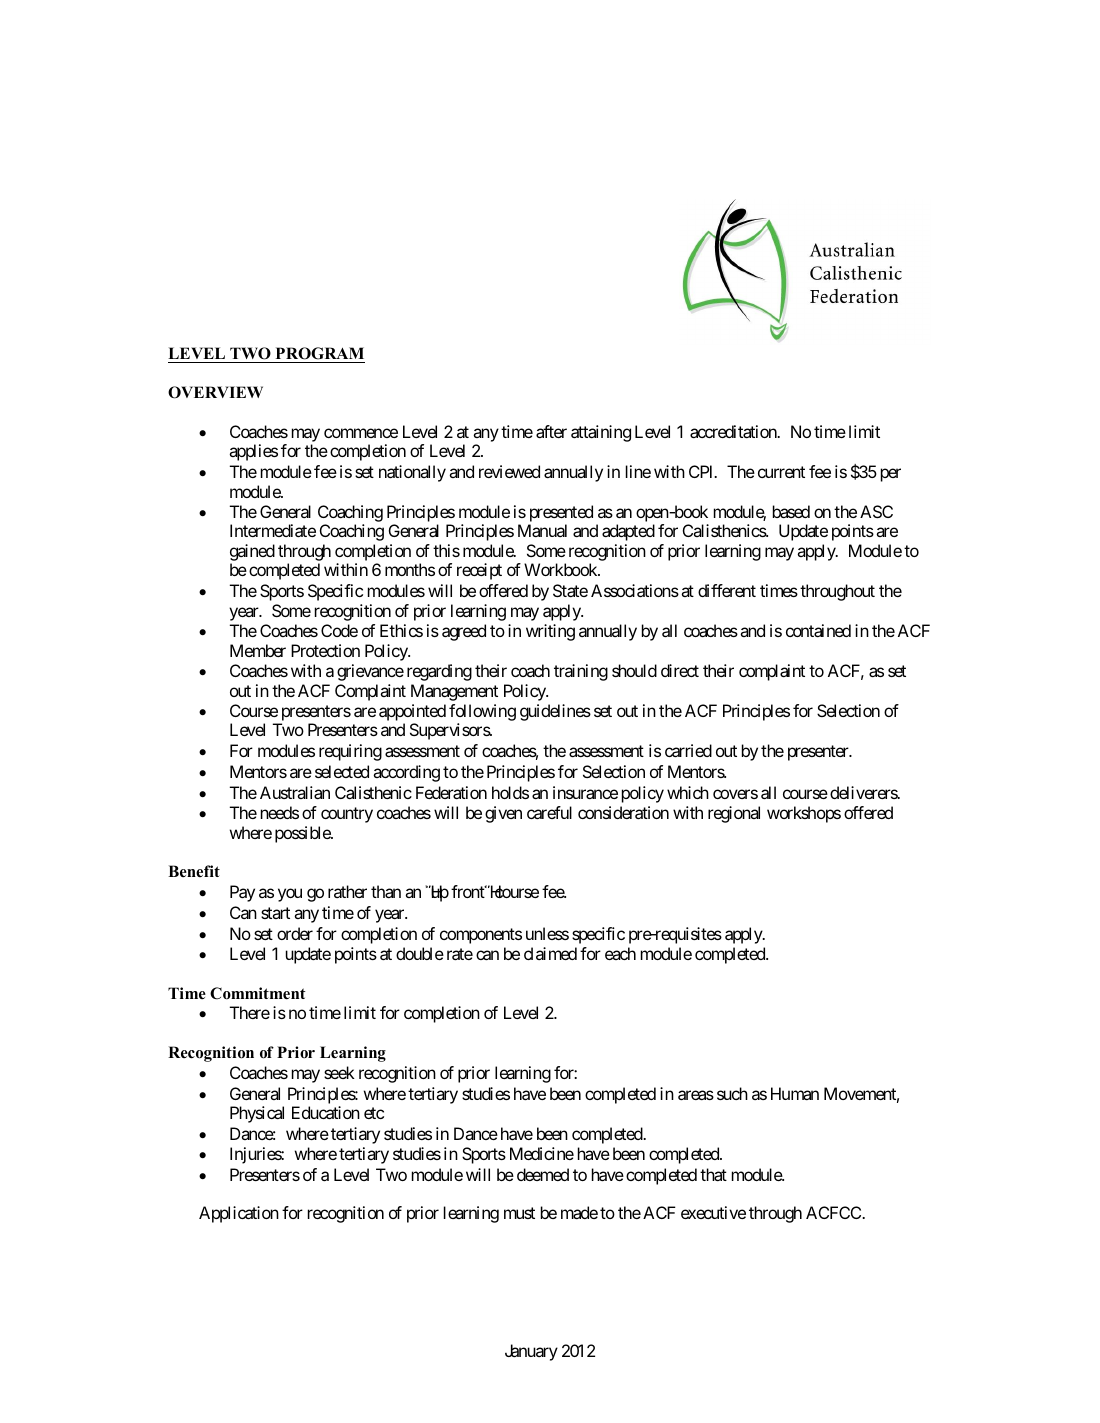  What do you see at coordinates (818, 630) in the image?
I see `contained` at bounding box center [818, 630].
